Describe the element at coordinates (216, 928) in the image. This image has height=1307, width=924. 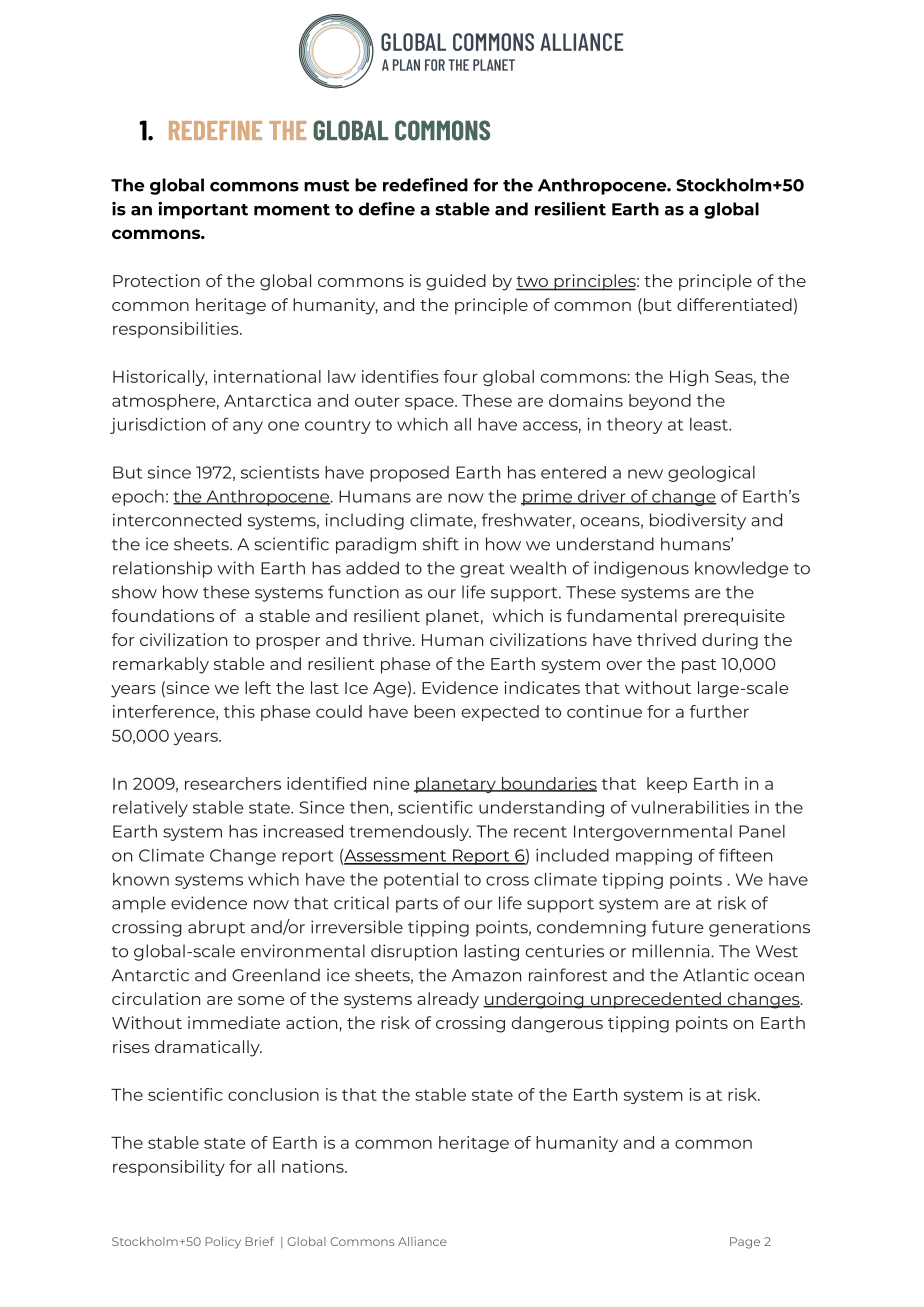
I see `abrupt` at that location.
